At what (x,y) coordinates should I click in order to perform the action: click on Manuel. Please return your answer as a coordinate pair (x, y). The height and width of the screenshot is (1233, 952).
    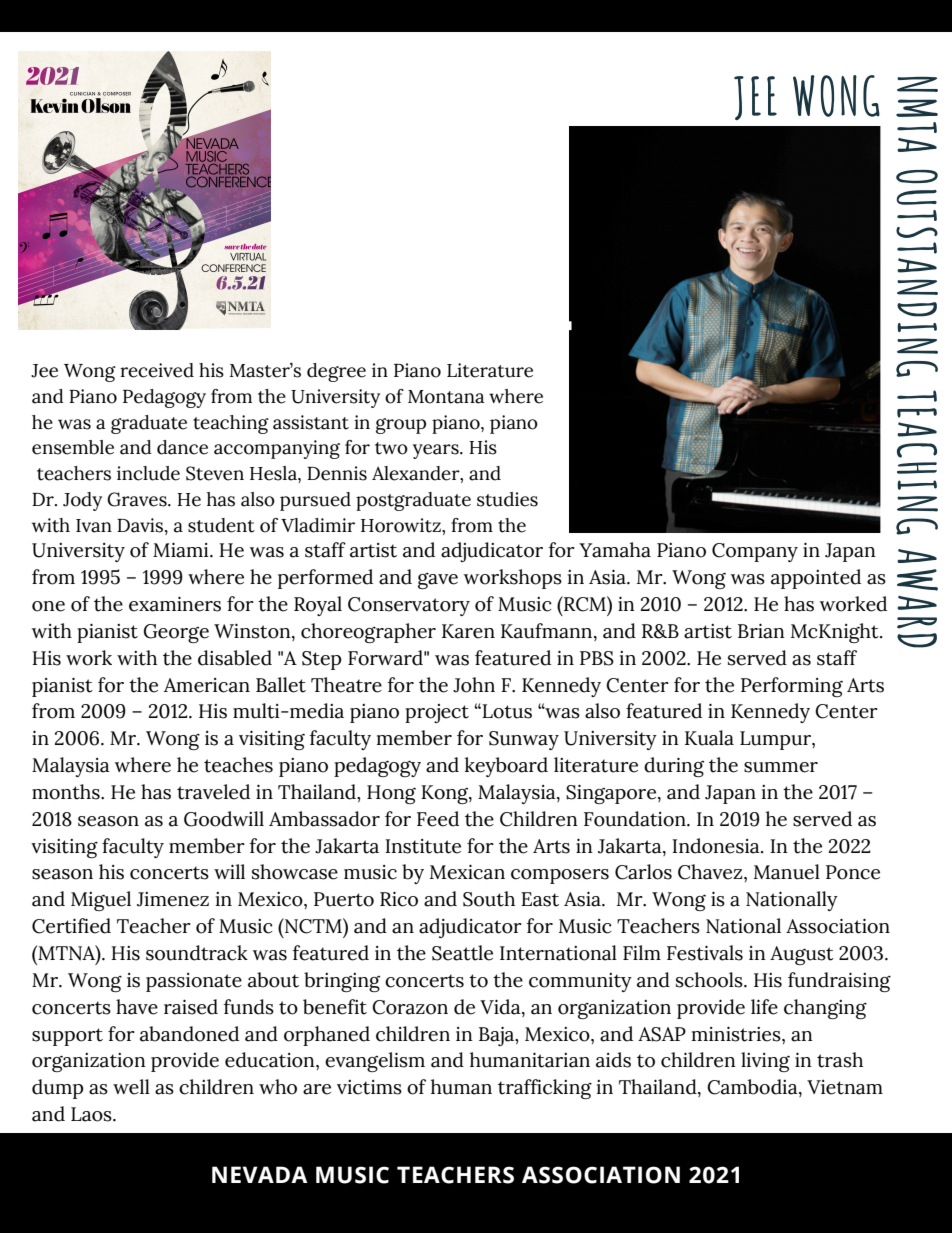
    Looking at the image, I should click on (787, 872).
